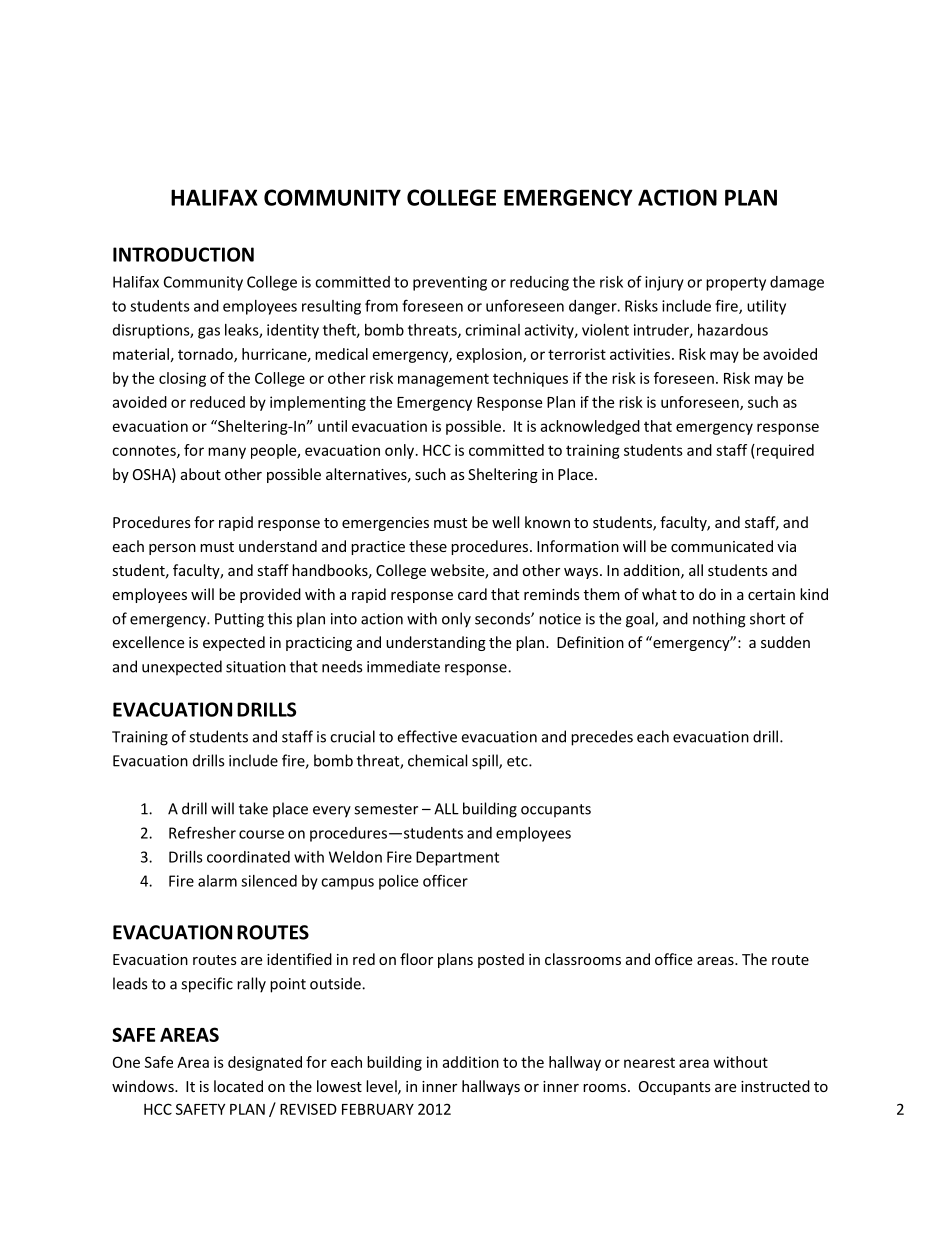 This image has height=1233, width=952. I want to click on located, so click(238, 1086).
